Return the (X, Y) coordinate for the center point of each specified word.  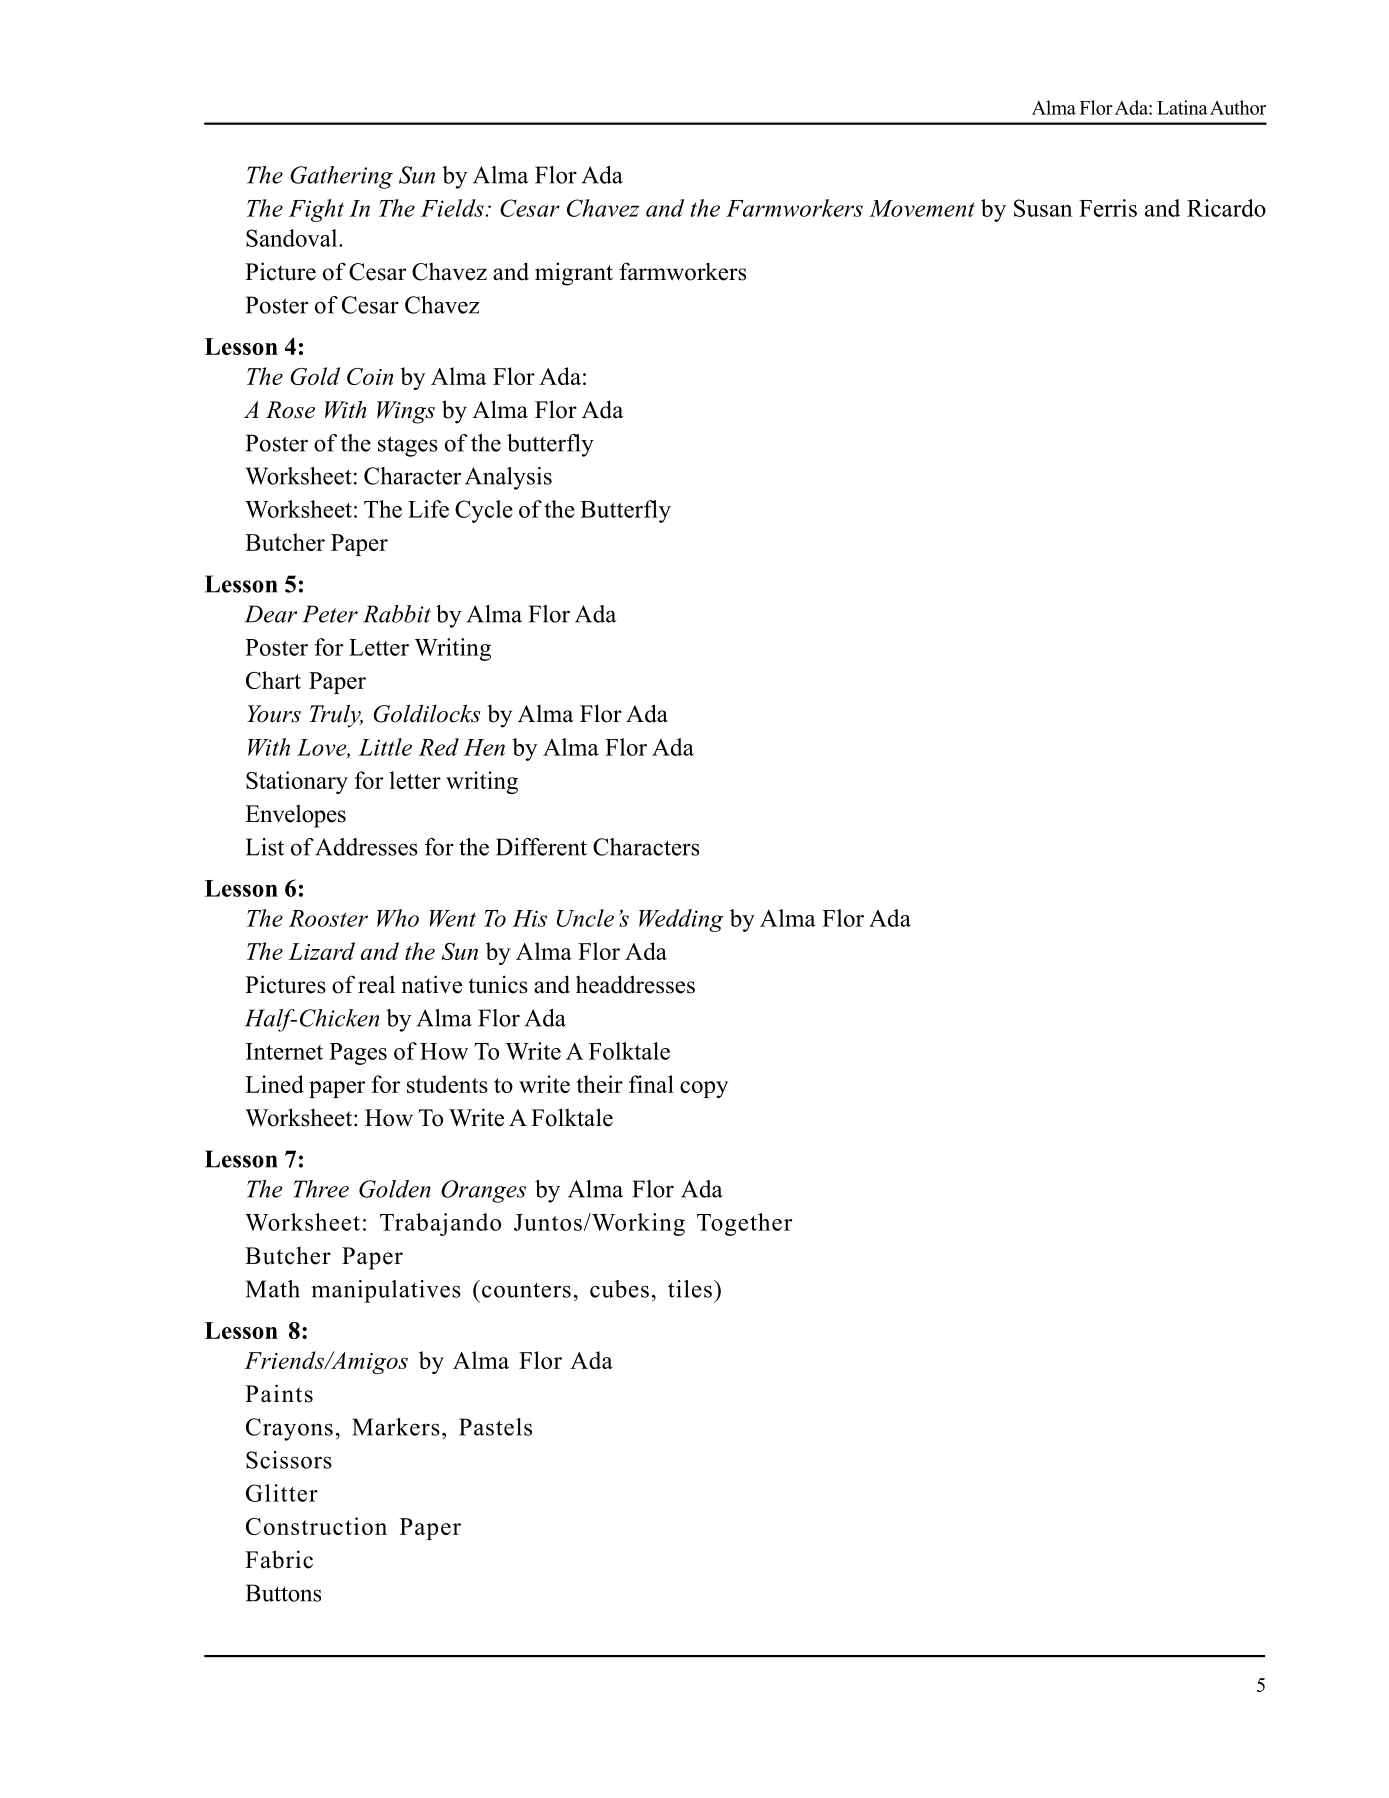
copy (704, 1089)
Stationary (297, 782)
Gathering (341, 177)
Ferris (1108, 208)
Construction (316, 1526)
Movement (922, 208)
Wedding (681, 920)
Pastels (495, 1427)
